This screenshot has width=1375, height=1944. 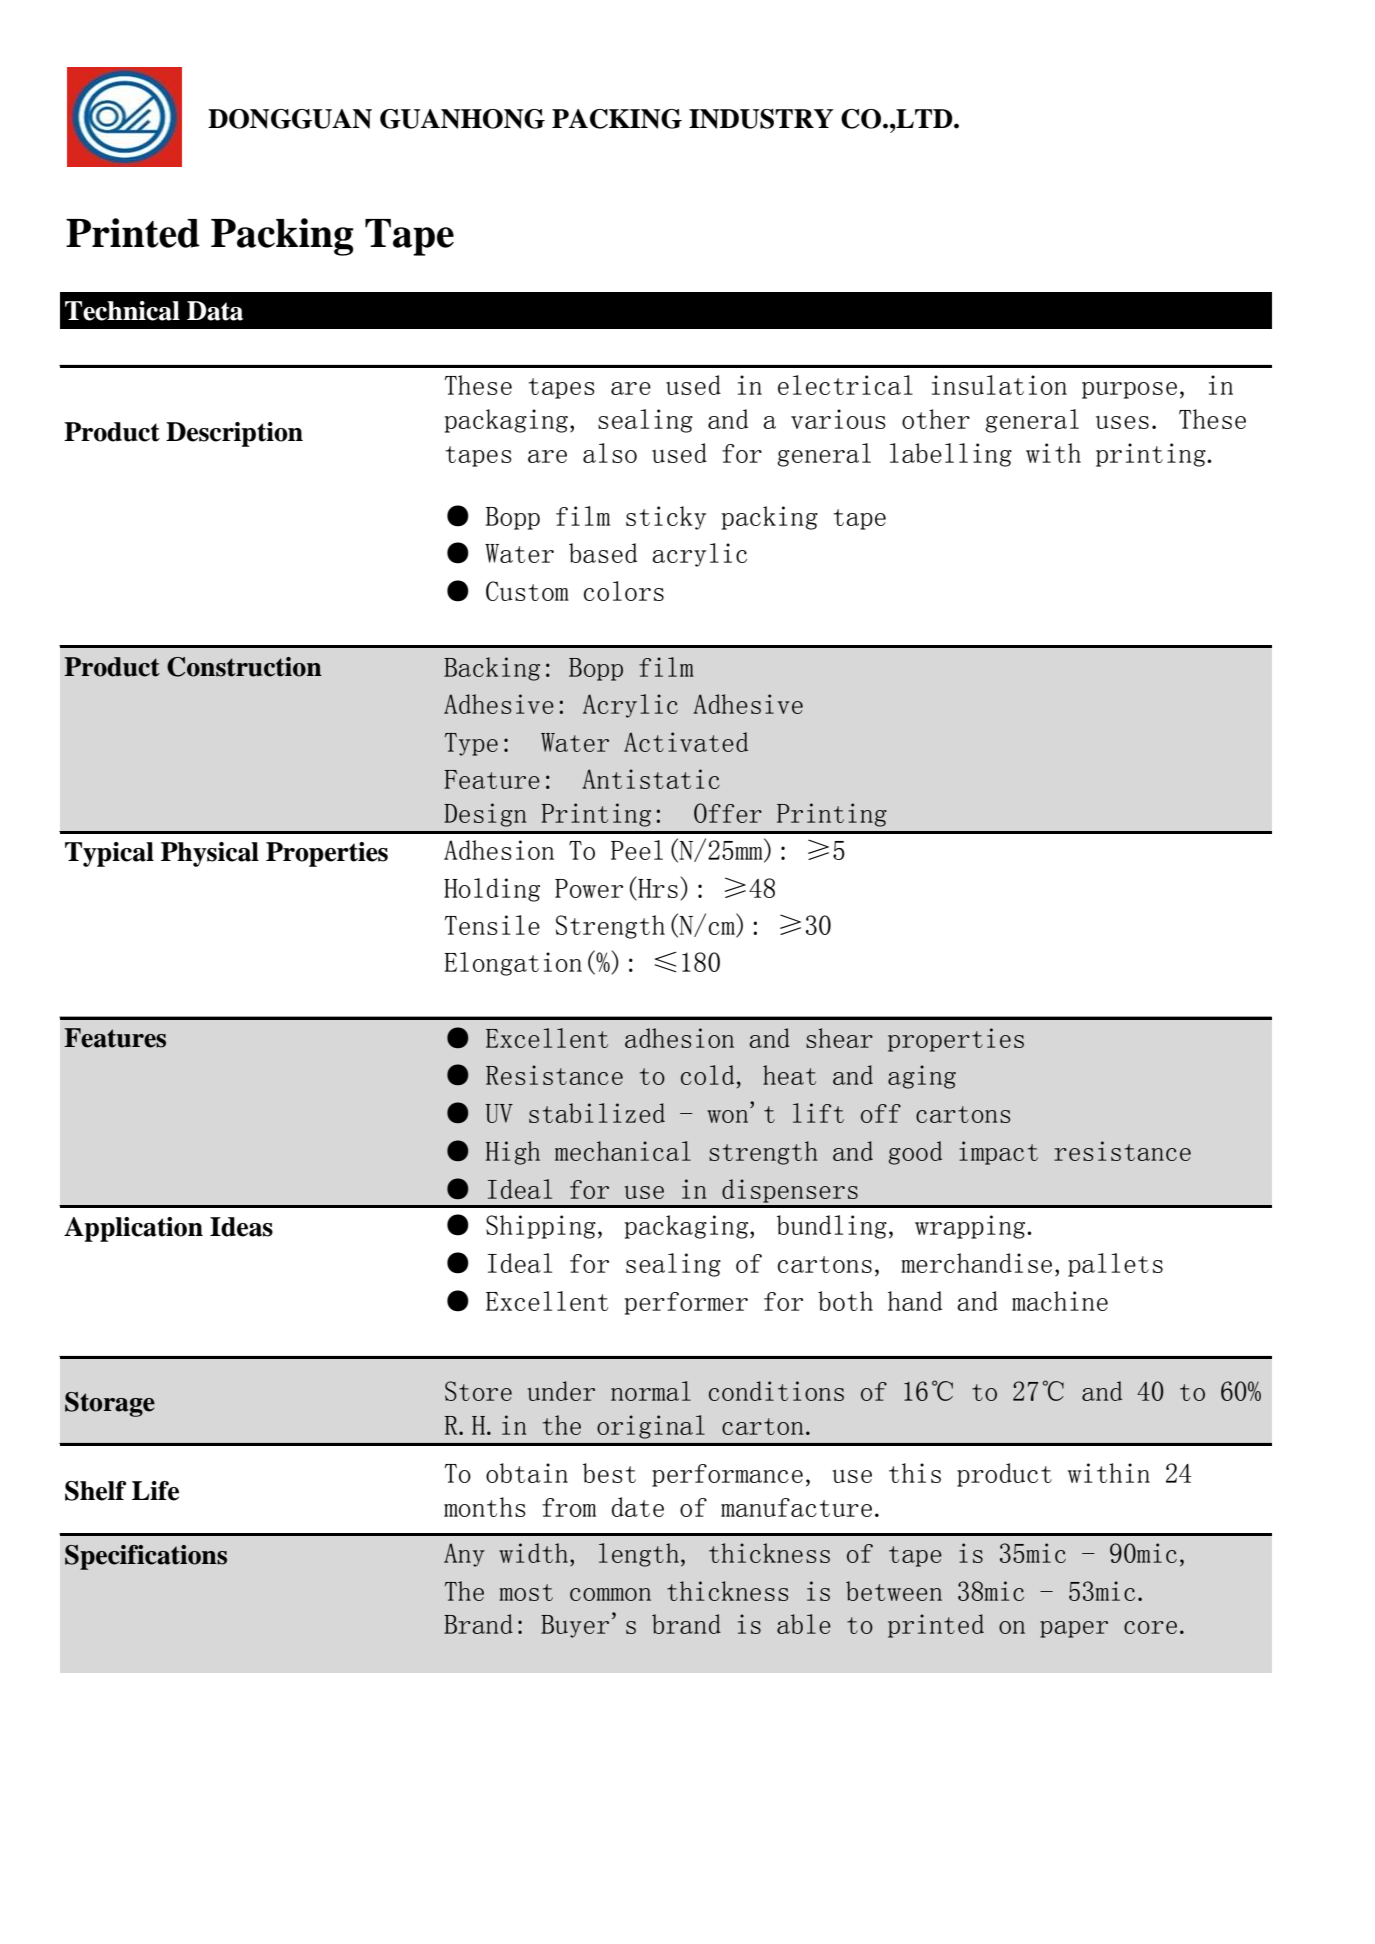 What do you see at coordinates (728, 813) in the screenshot?
I see `Offer` at bounding box center [728, 813].
